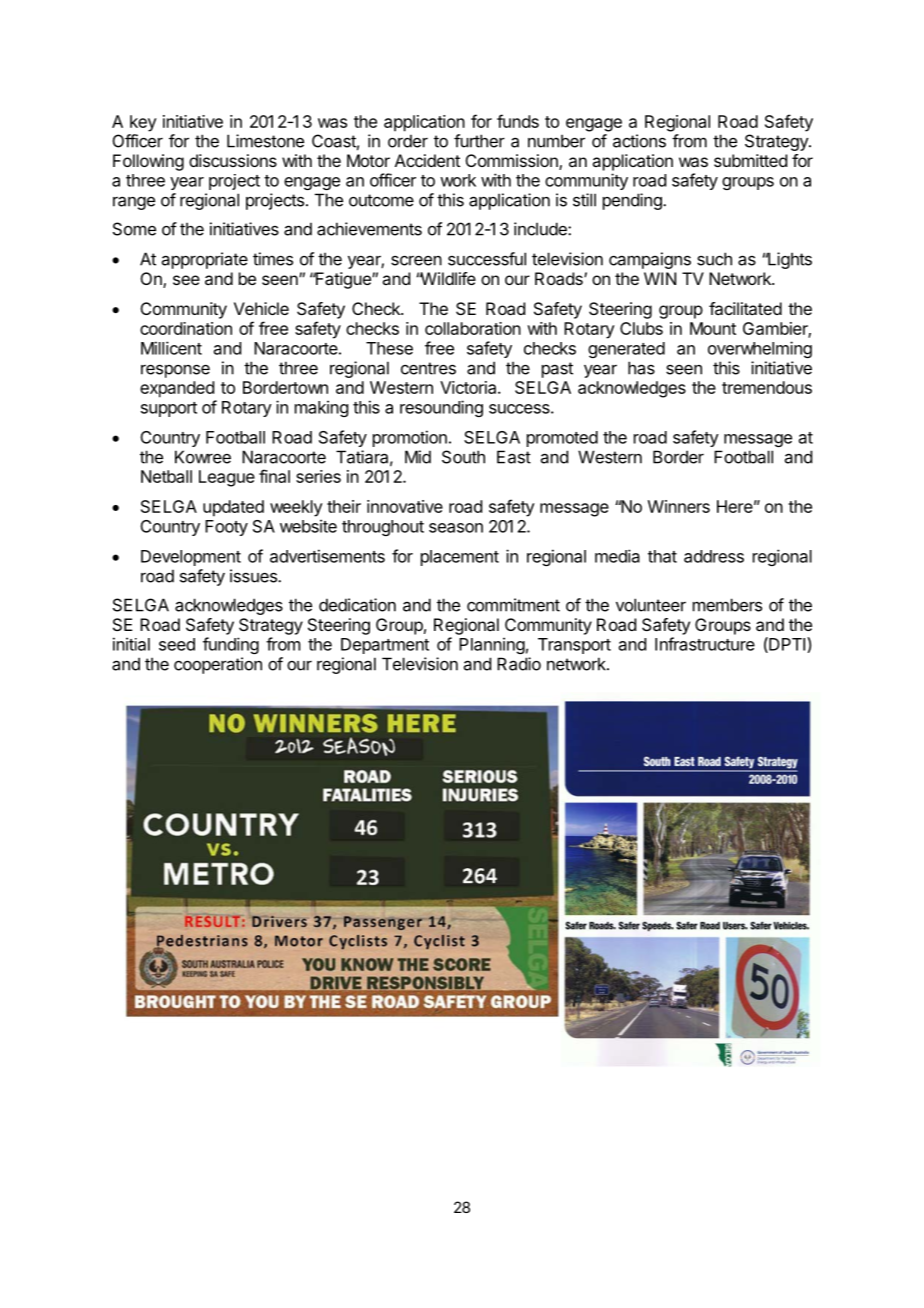  Describe the element at coordinates (177, 389) in the document. I see `expanded` at that location.
